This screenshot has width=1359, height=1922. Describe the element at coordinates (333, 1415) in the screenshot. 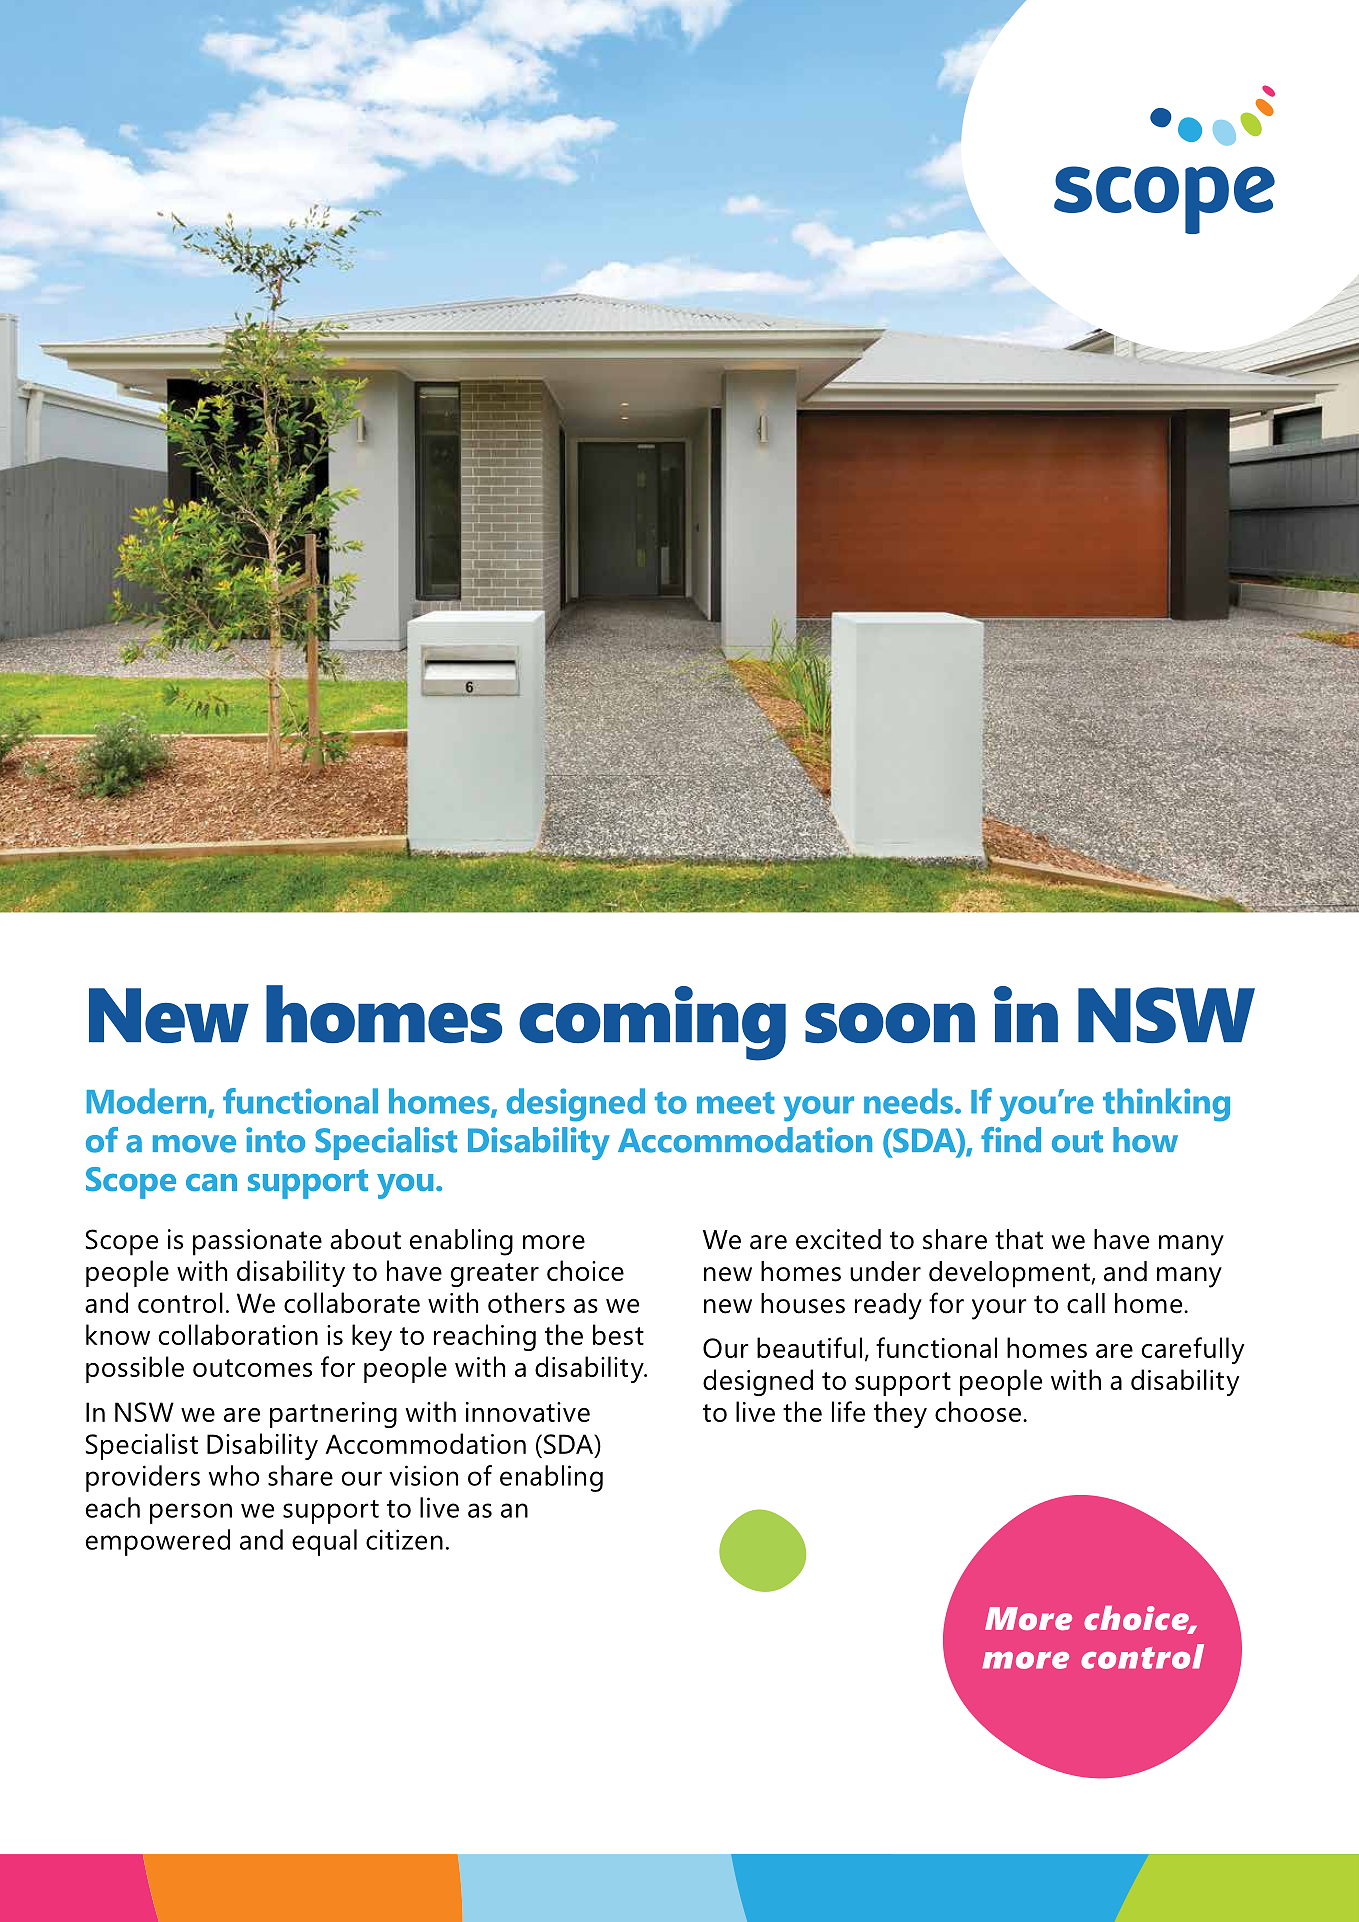

I see `partnering` at that location.
